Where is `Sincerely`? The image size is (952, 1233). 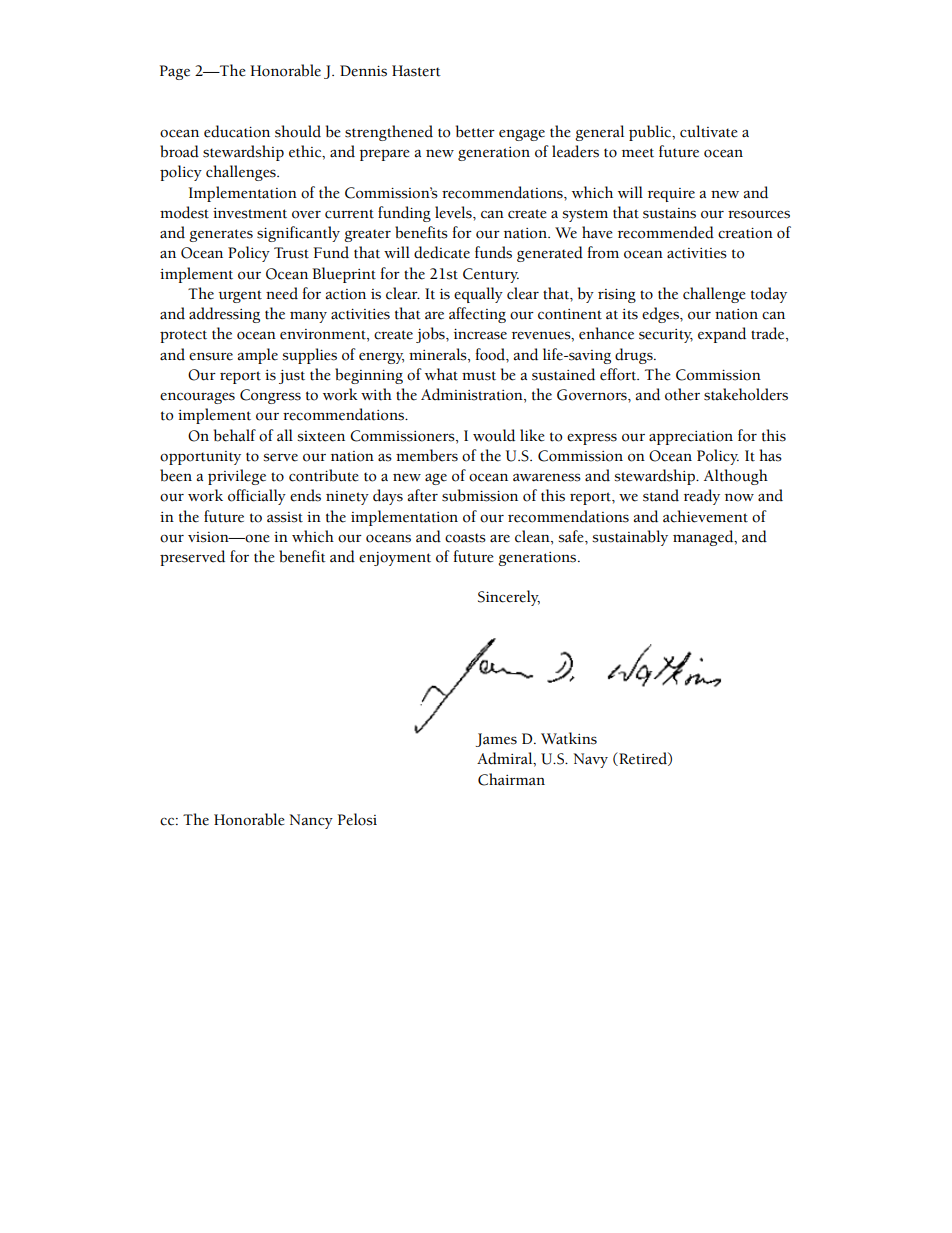
Sincerely is located at coordinates (509, 598).
